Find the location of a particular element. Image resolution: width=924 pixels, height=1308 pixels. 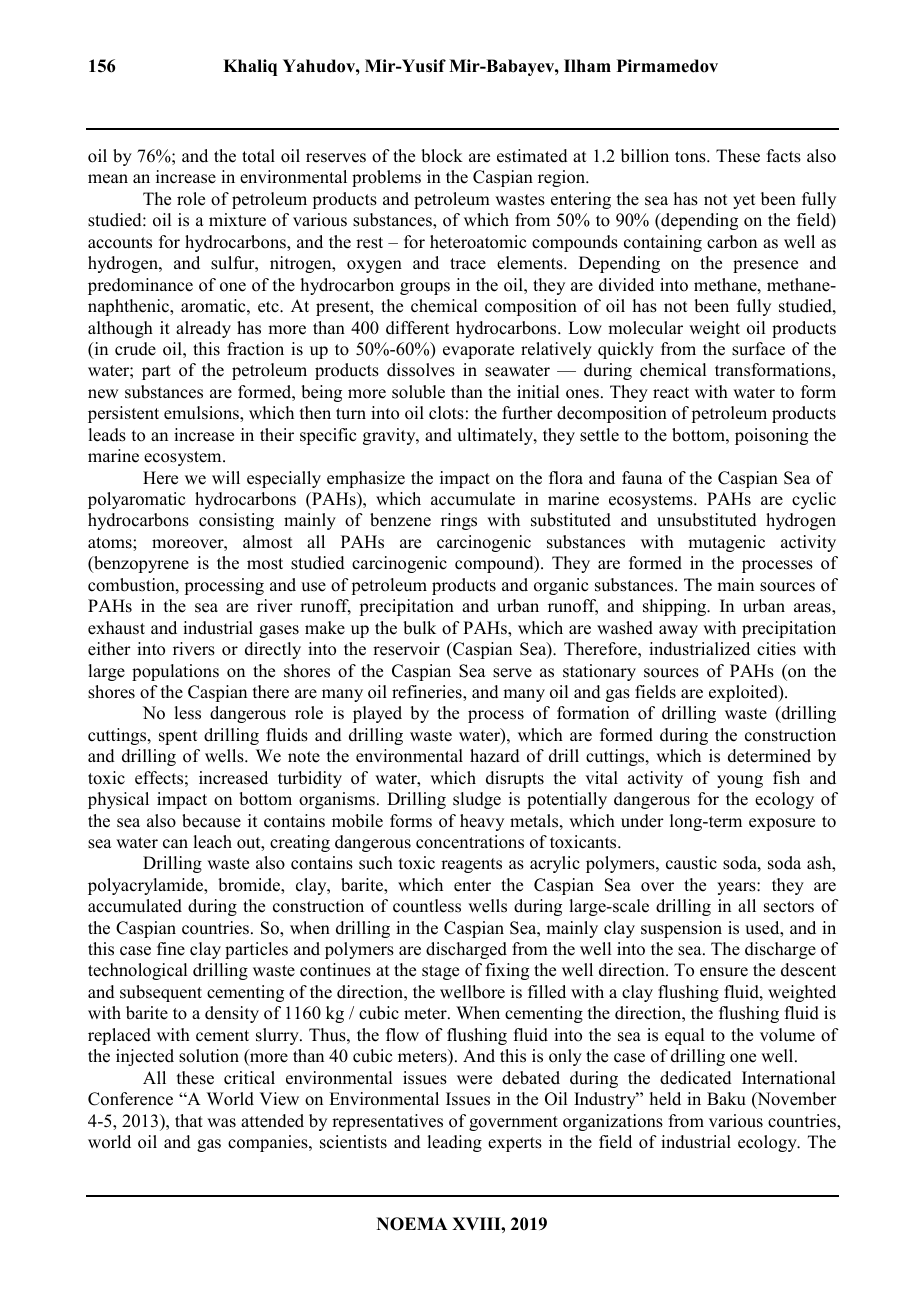

yet is located at coordinates (744, 201).
